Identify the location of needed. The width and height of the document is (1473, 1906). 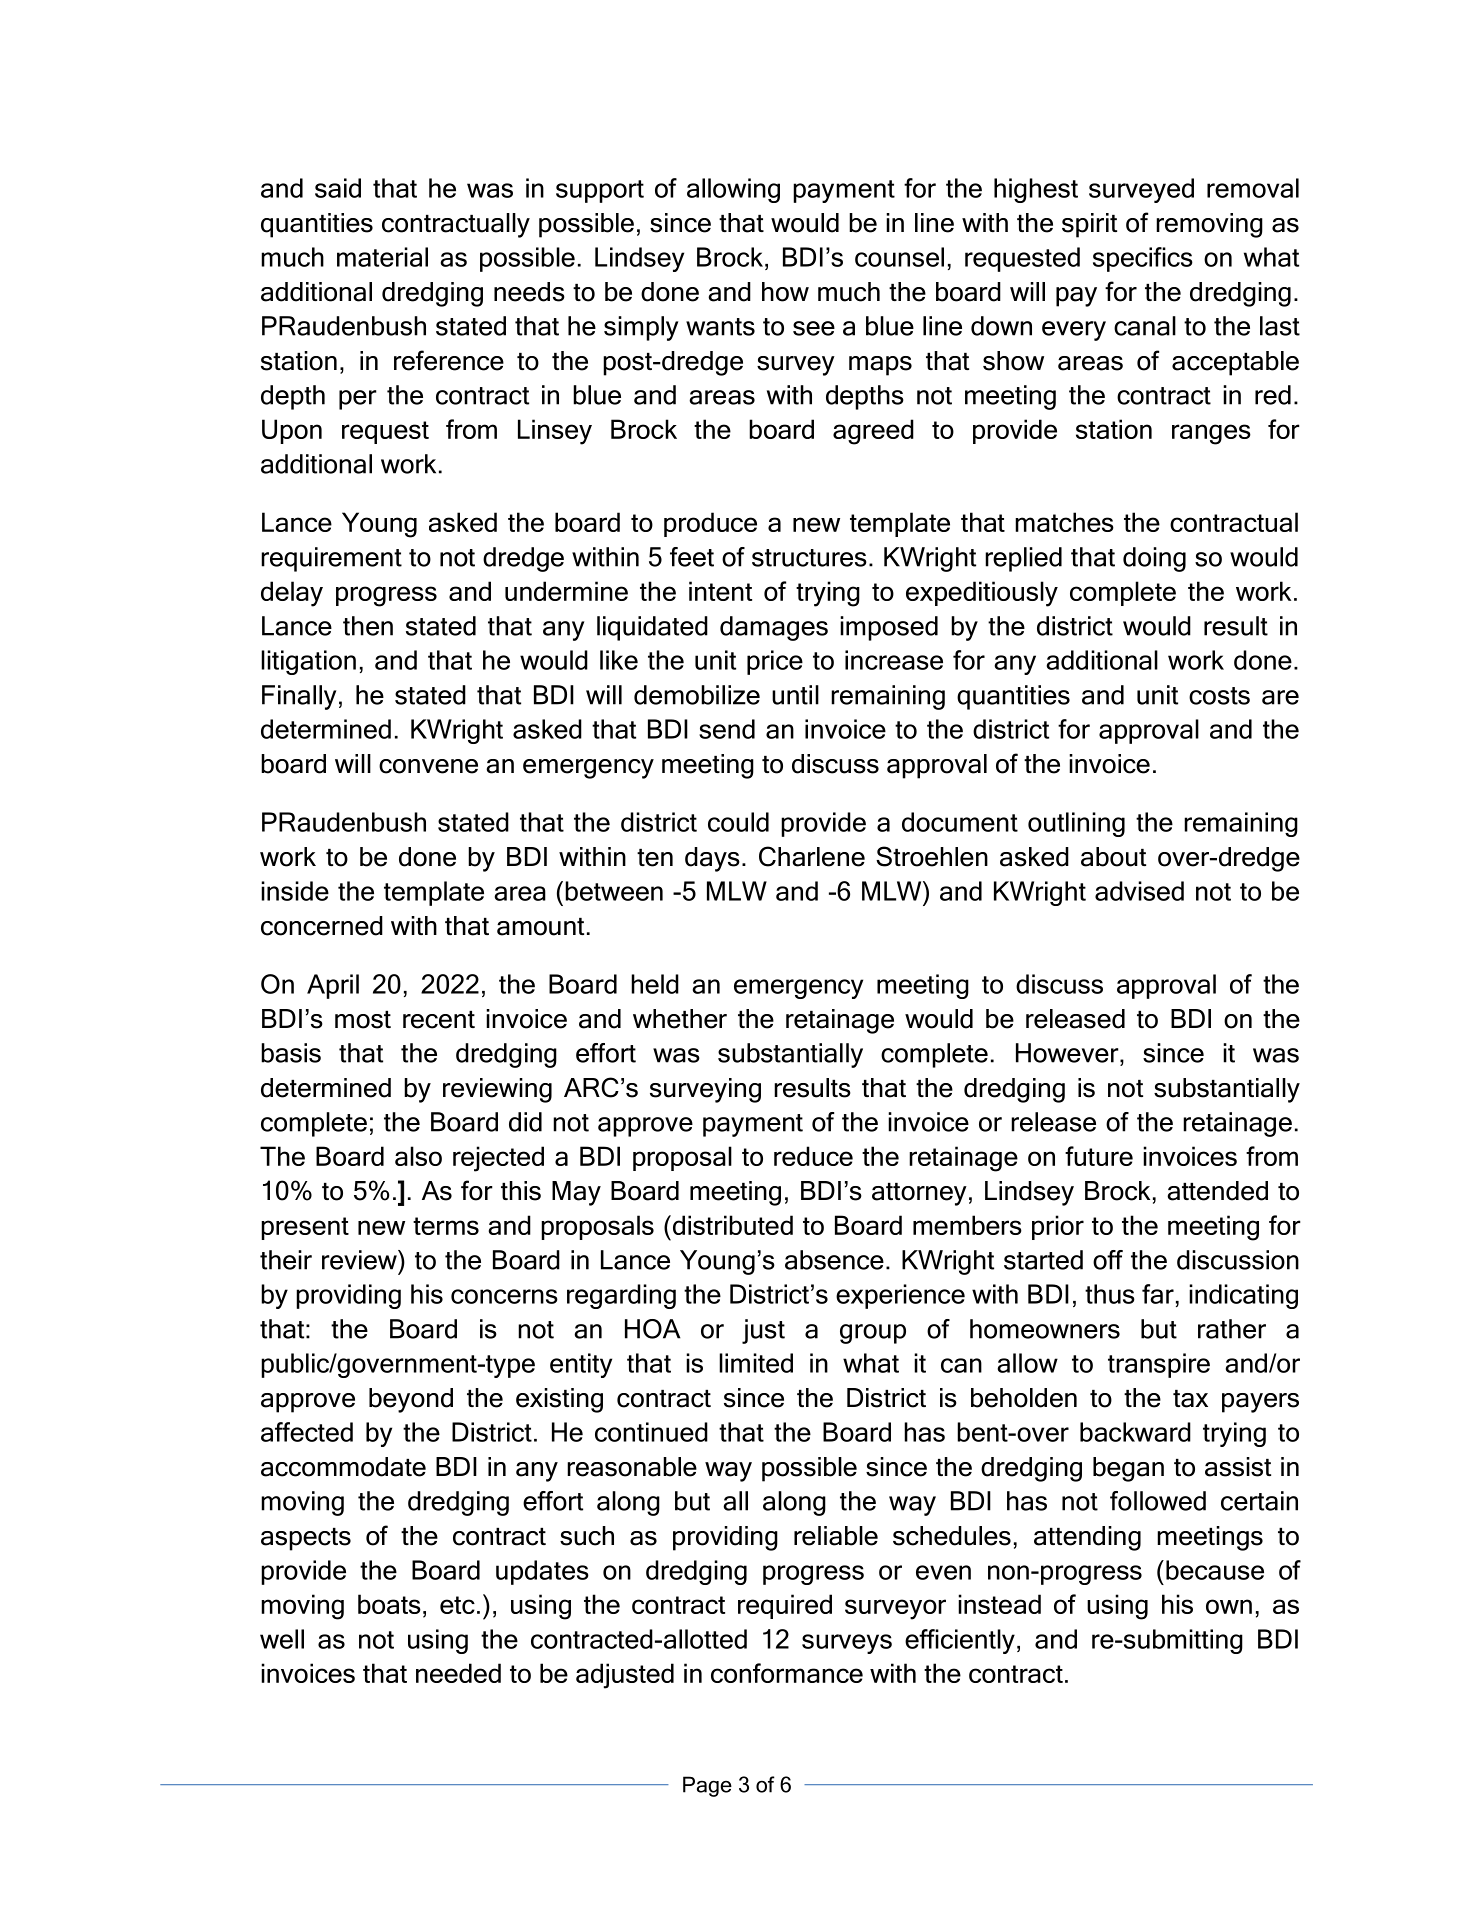
(458, 1673).
